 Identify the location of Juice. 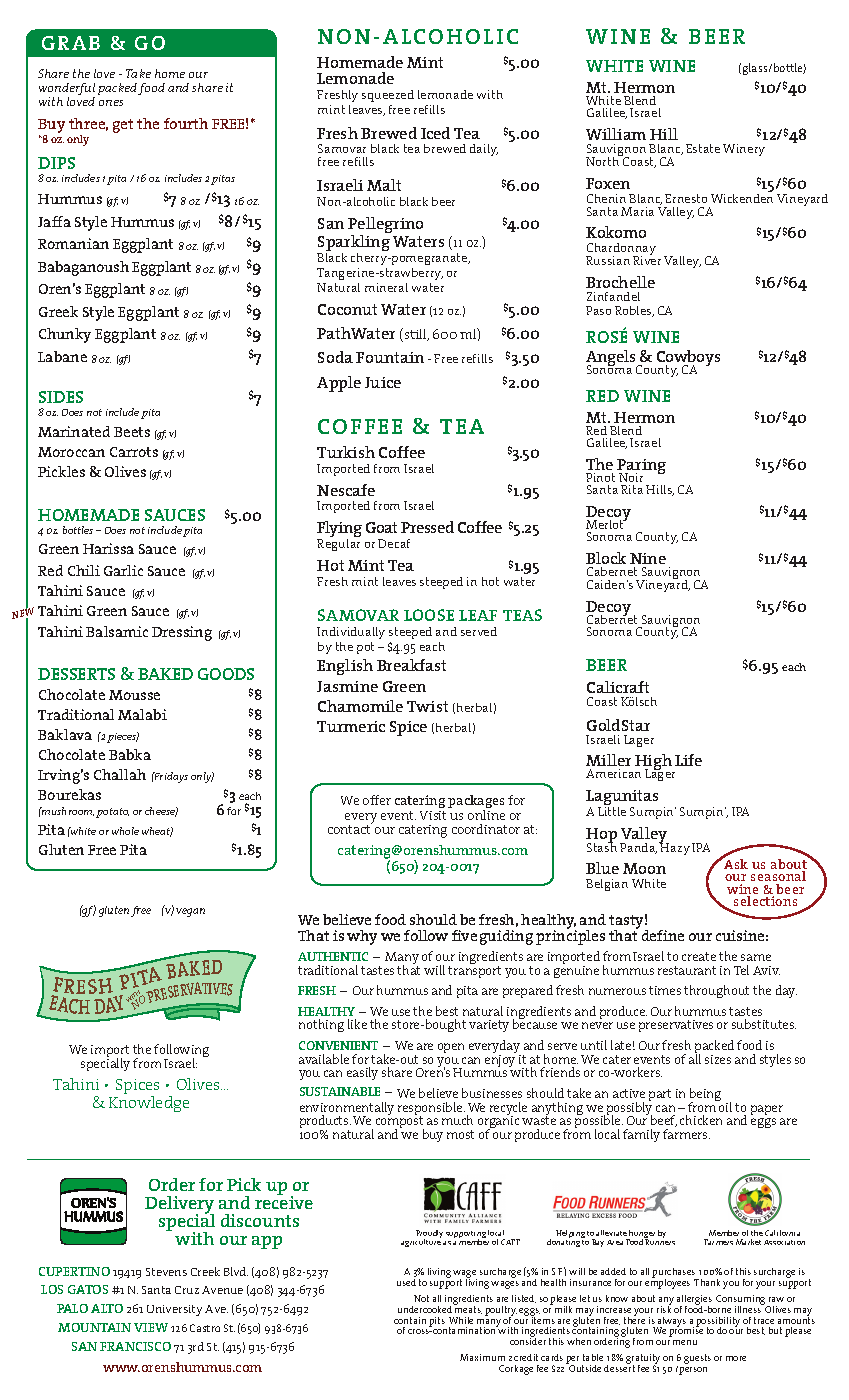
(383, 382).
